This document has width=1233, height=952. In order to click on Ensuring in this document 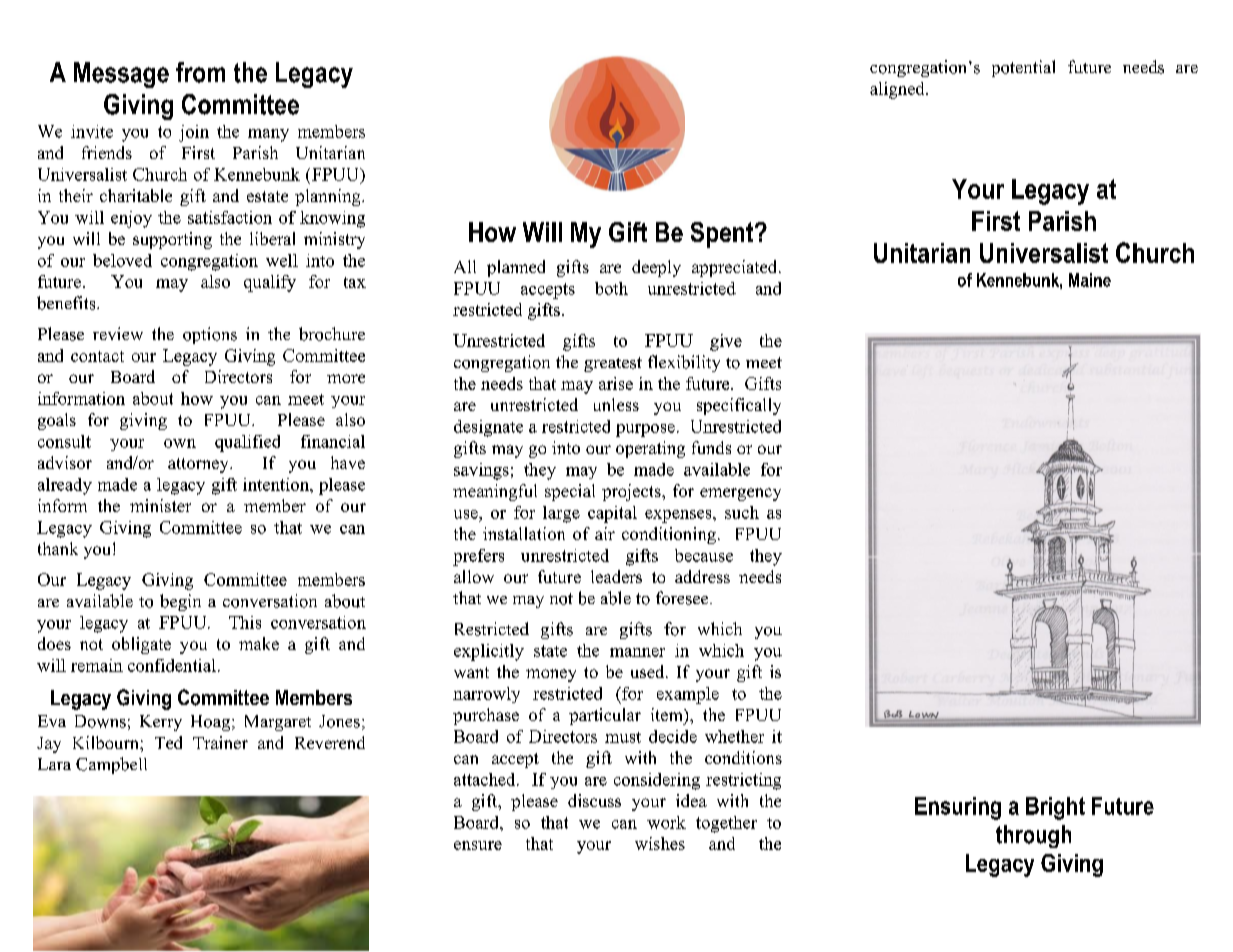, I will do `click(958, 808)`.
